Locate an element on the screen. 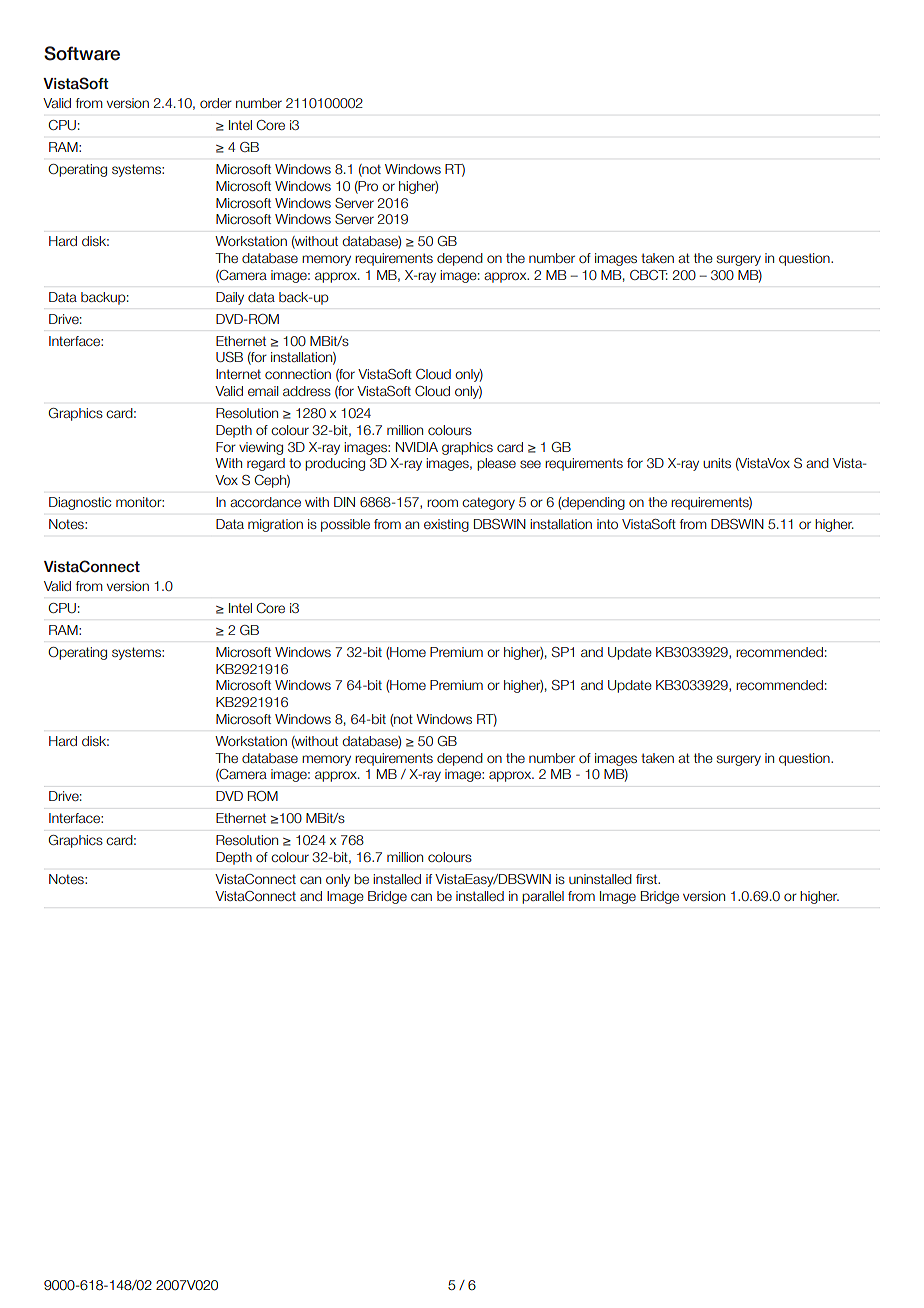  connection is located at coordinates (298, 374).
